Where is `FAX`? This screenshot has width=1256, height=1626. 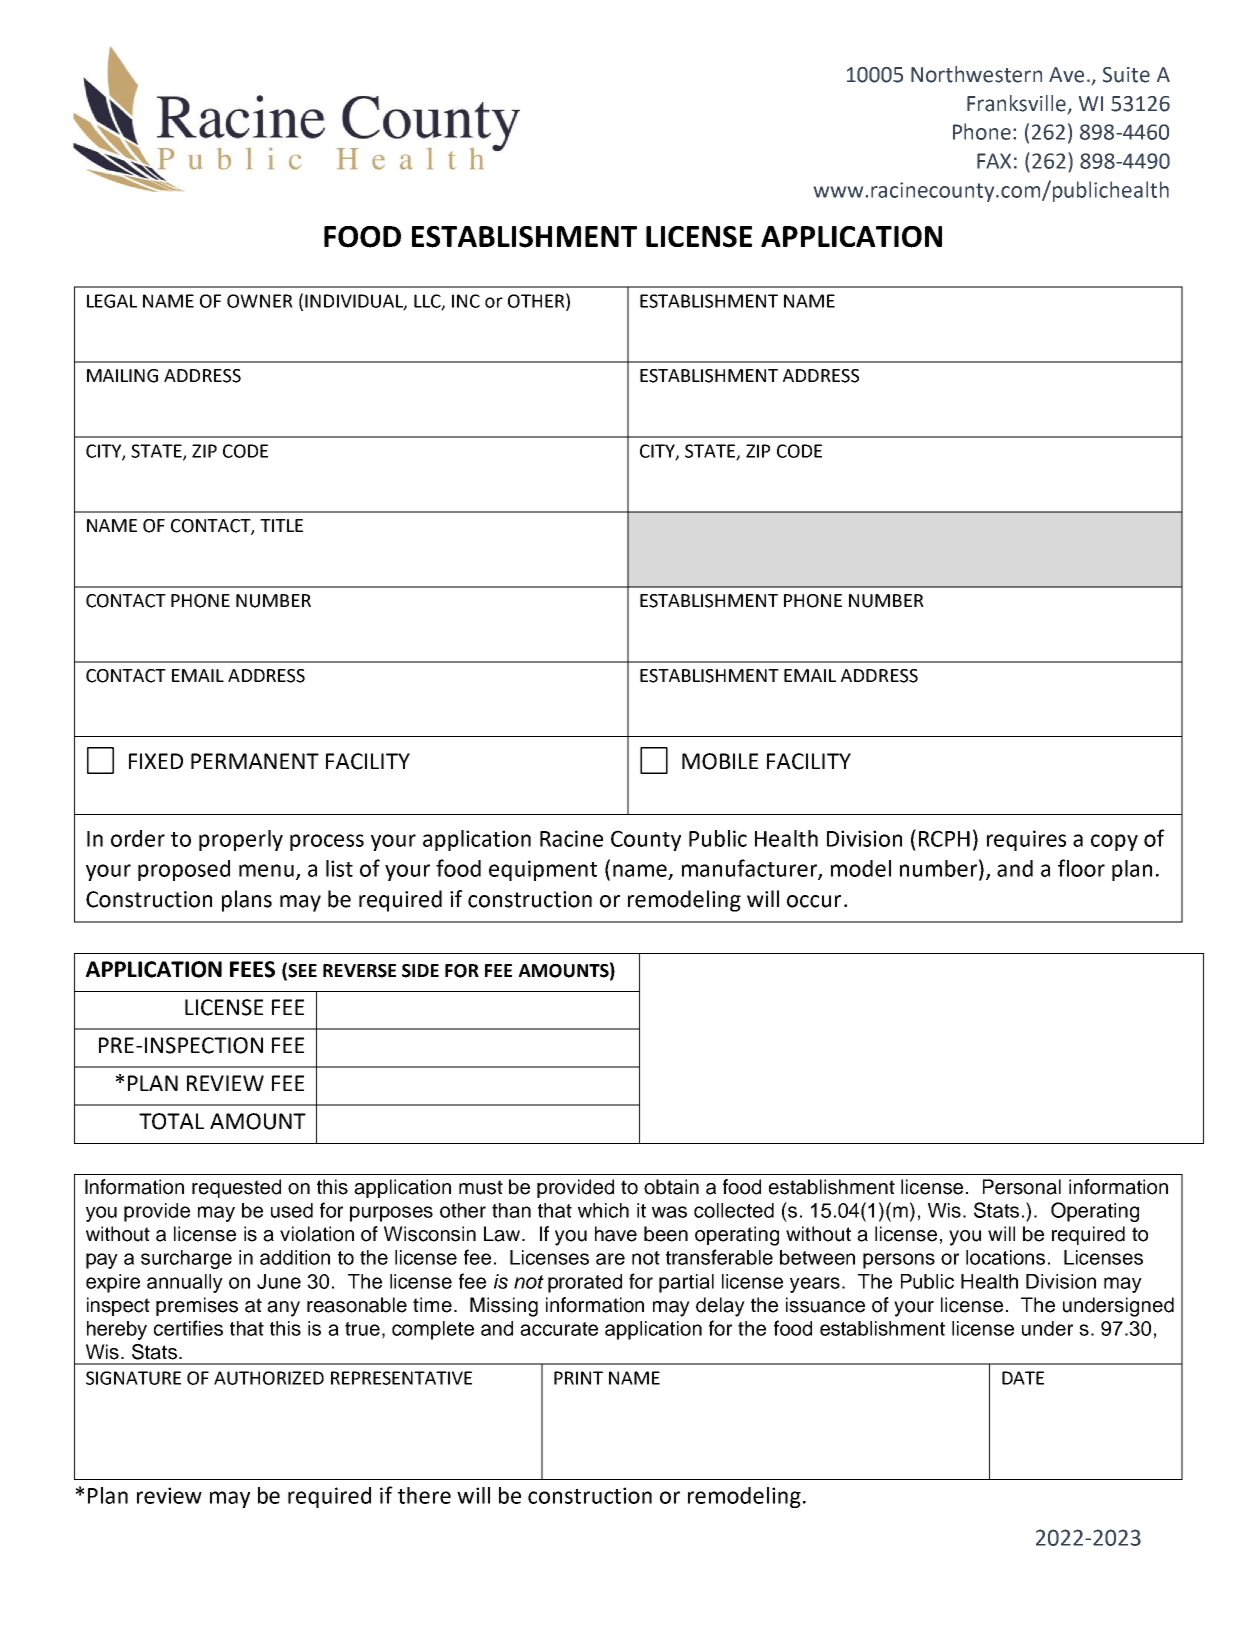 FAX is located at coordinates (994, 161).
